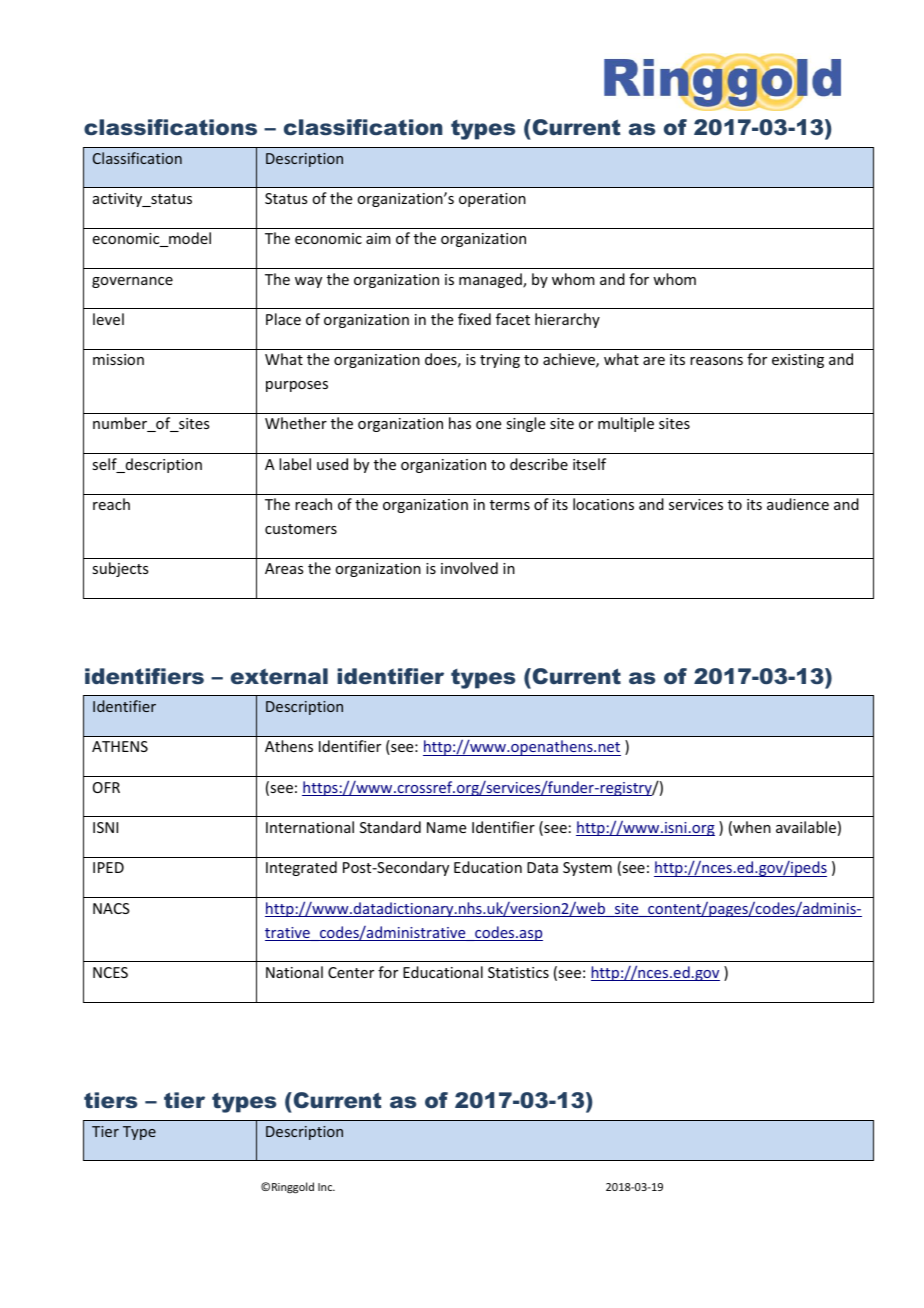 This page has height=1308, width=924. I want to click on operation, so click(492, 200).
